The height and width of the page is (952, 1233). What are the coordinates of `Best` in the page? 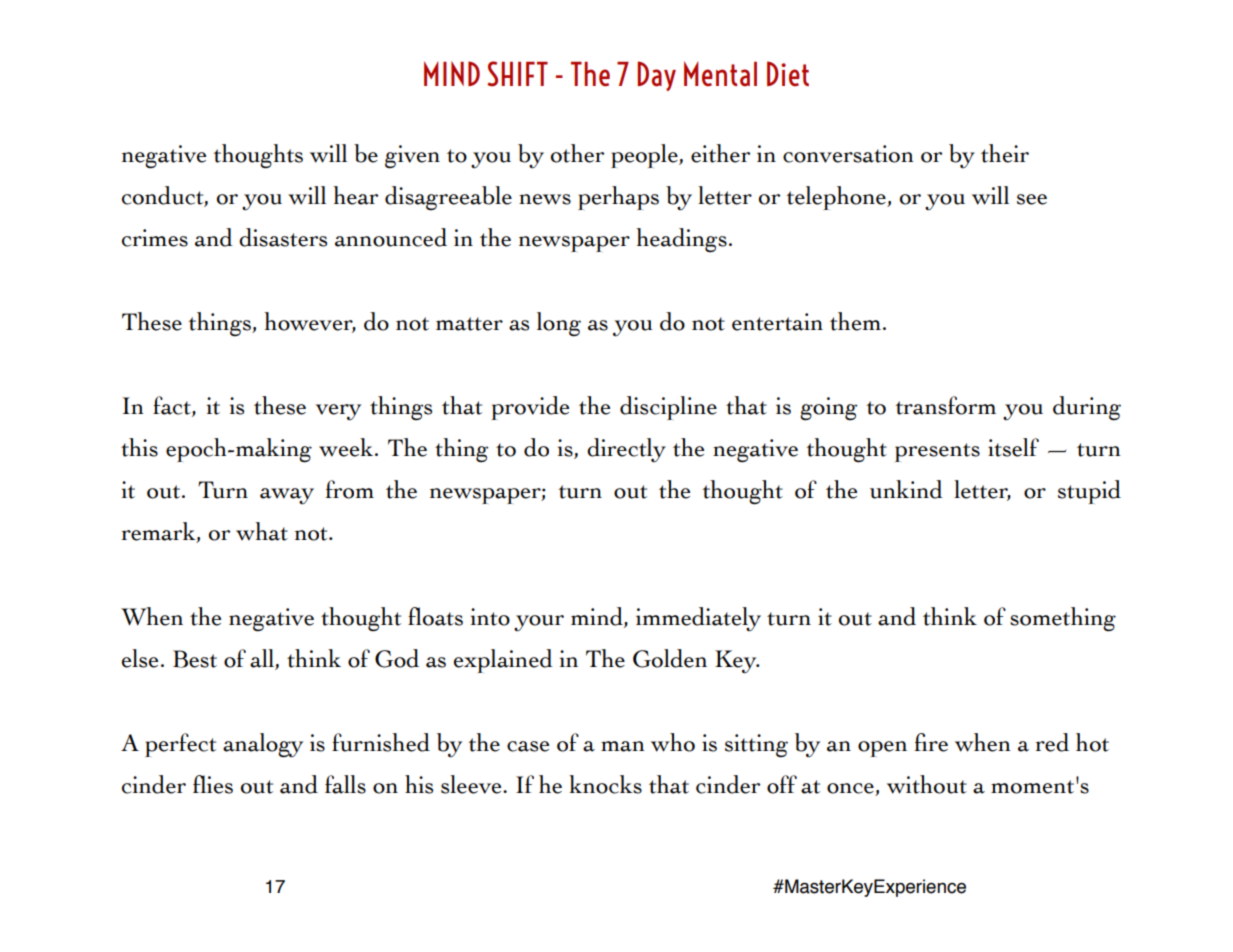 It's located at (195, 659).
